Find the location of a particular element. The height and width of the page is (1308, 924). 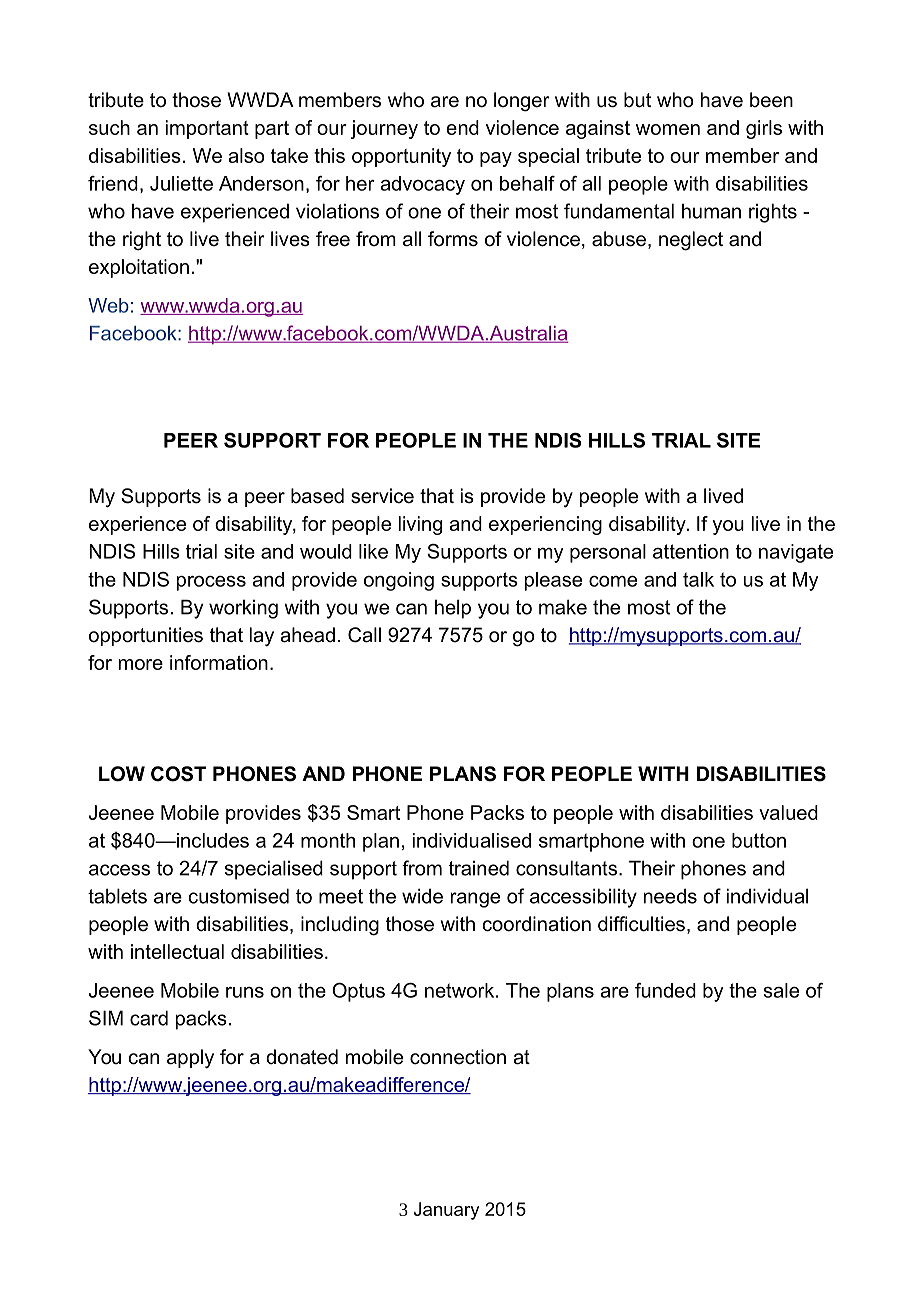

valued is located at coordinates (788, 812).
